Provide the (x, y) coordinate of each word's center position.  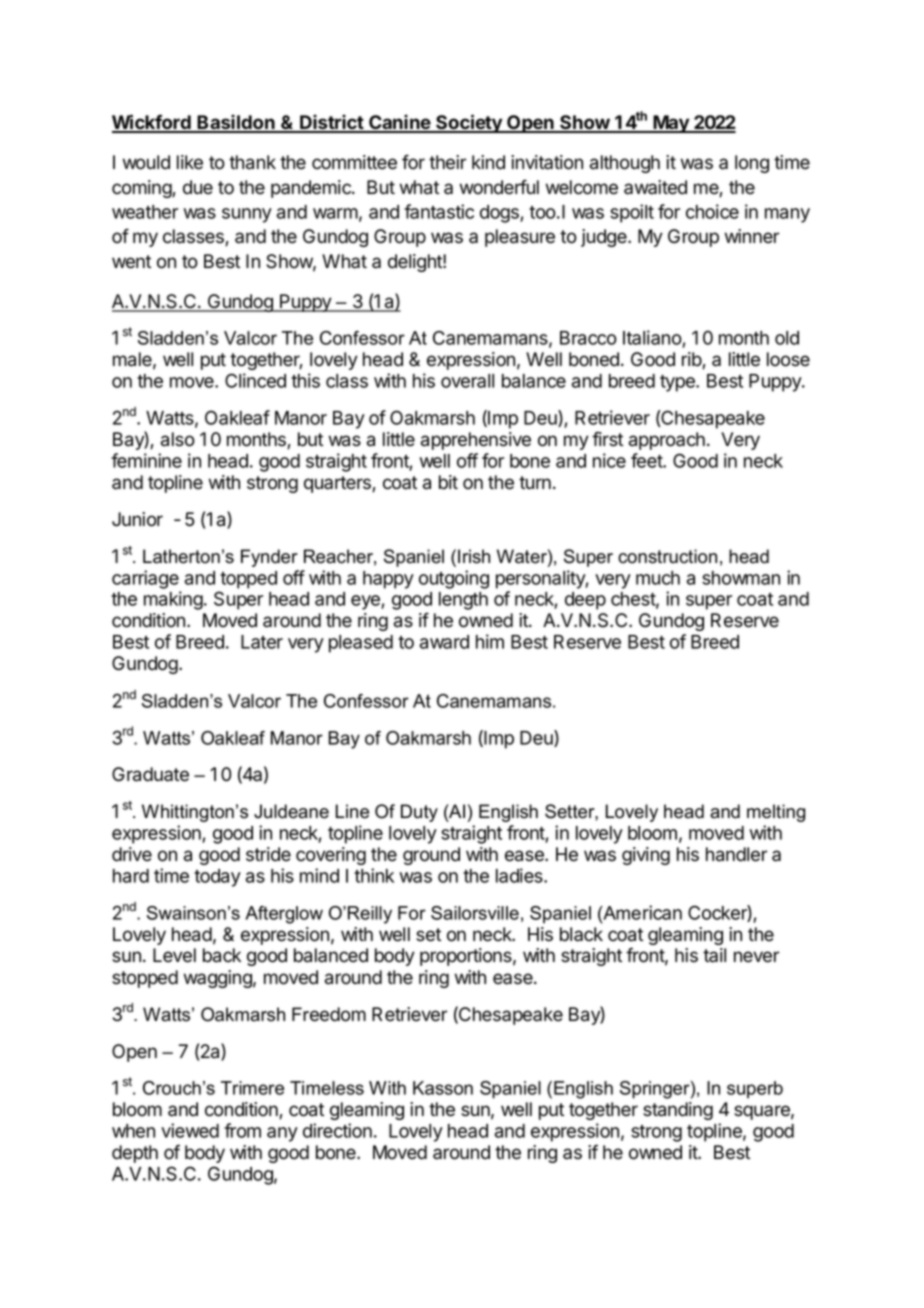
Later (262, 642)
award (444, 642)
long (752, 164)
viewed (190, 1130)
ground (431, 856)
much (658, 578)
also (178, 439)
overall (467, 381)
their (447, 162)
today (217, 878)
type (678, 383)
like (190, 162)
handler (736, 854)
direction (337, 1130)
